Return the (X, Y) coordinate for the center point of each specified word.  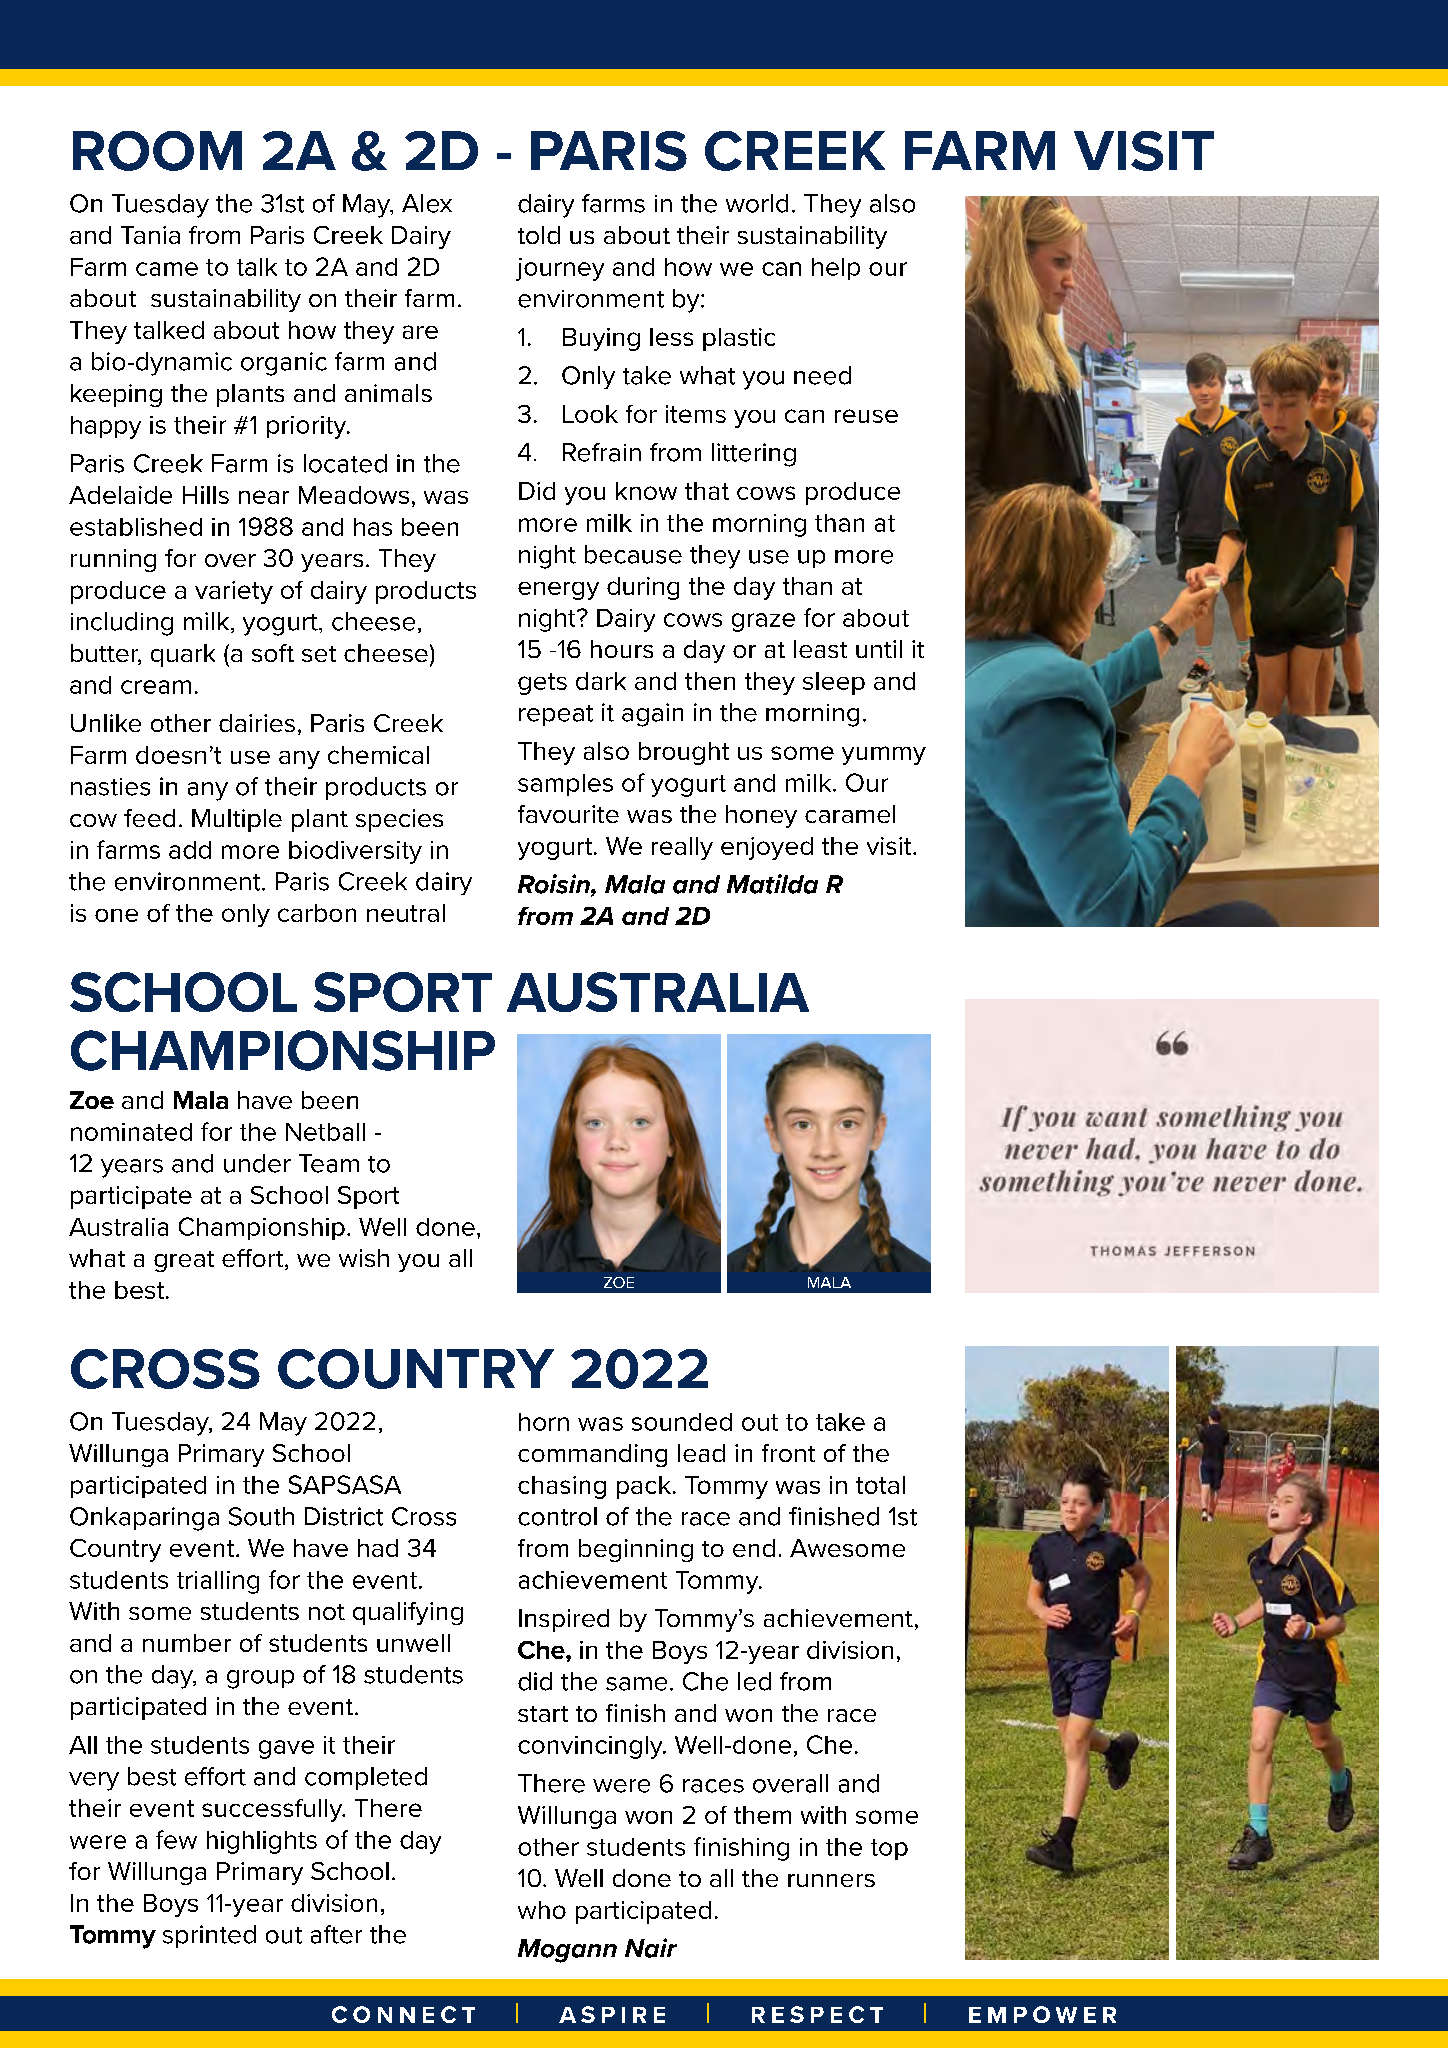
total (880, 1485)
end (754, 1548)
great (184, 1261)
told (539, 235)
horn (544, 1422)
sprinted (209, 1936)
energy (558, 591)
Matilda (772, 884)
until (879, 649)
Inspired (564, 1620)
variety (234, 592)
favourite (568, 814)
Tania (150, 235)
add (190, 850)
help (836, 269)
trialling (218, 1582)
